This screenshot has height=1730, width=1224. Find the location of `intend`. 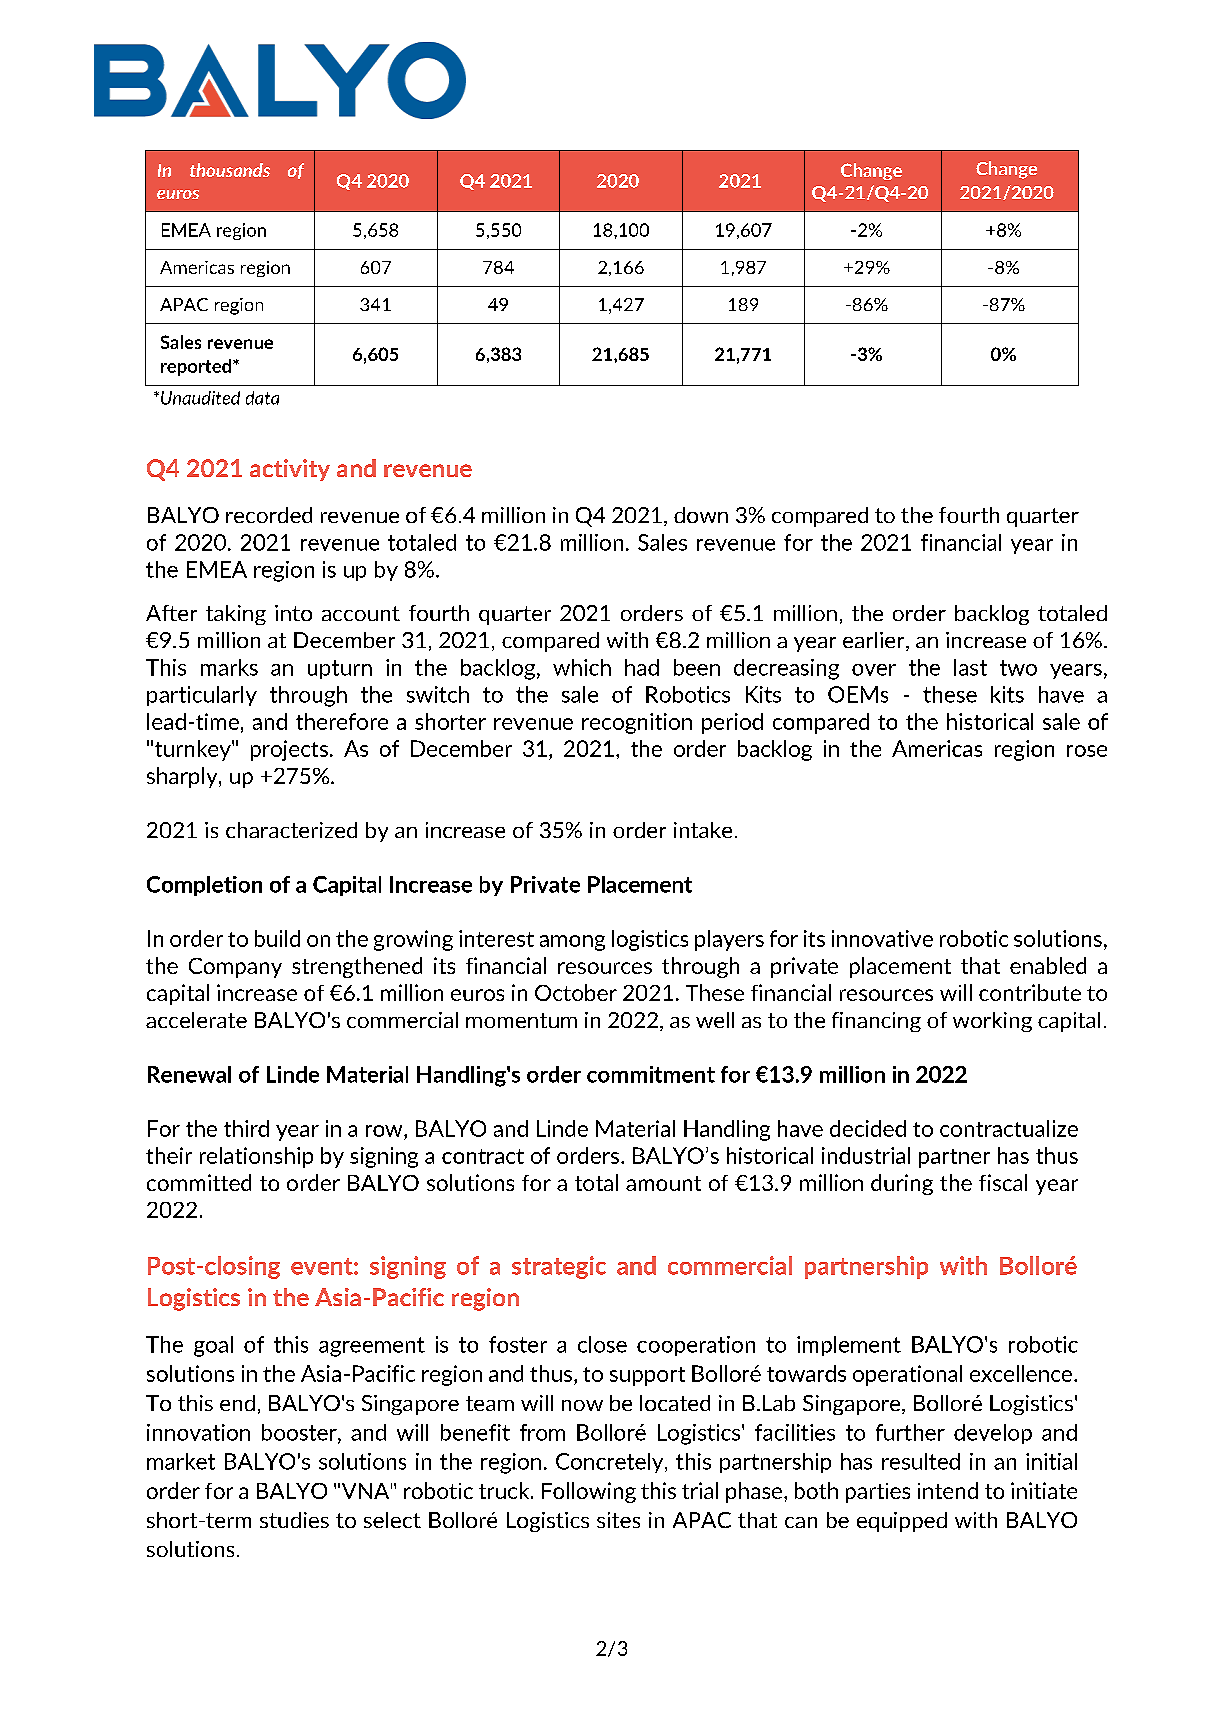

intend is located at coordinates (948, 1490).
